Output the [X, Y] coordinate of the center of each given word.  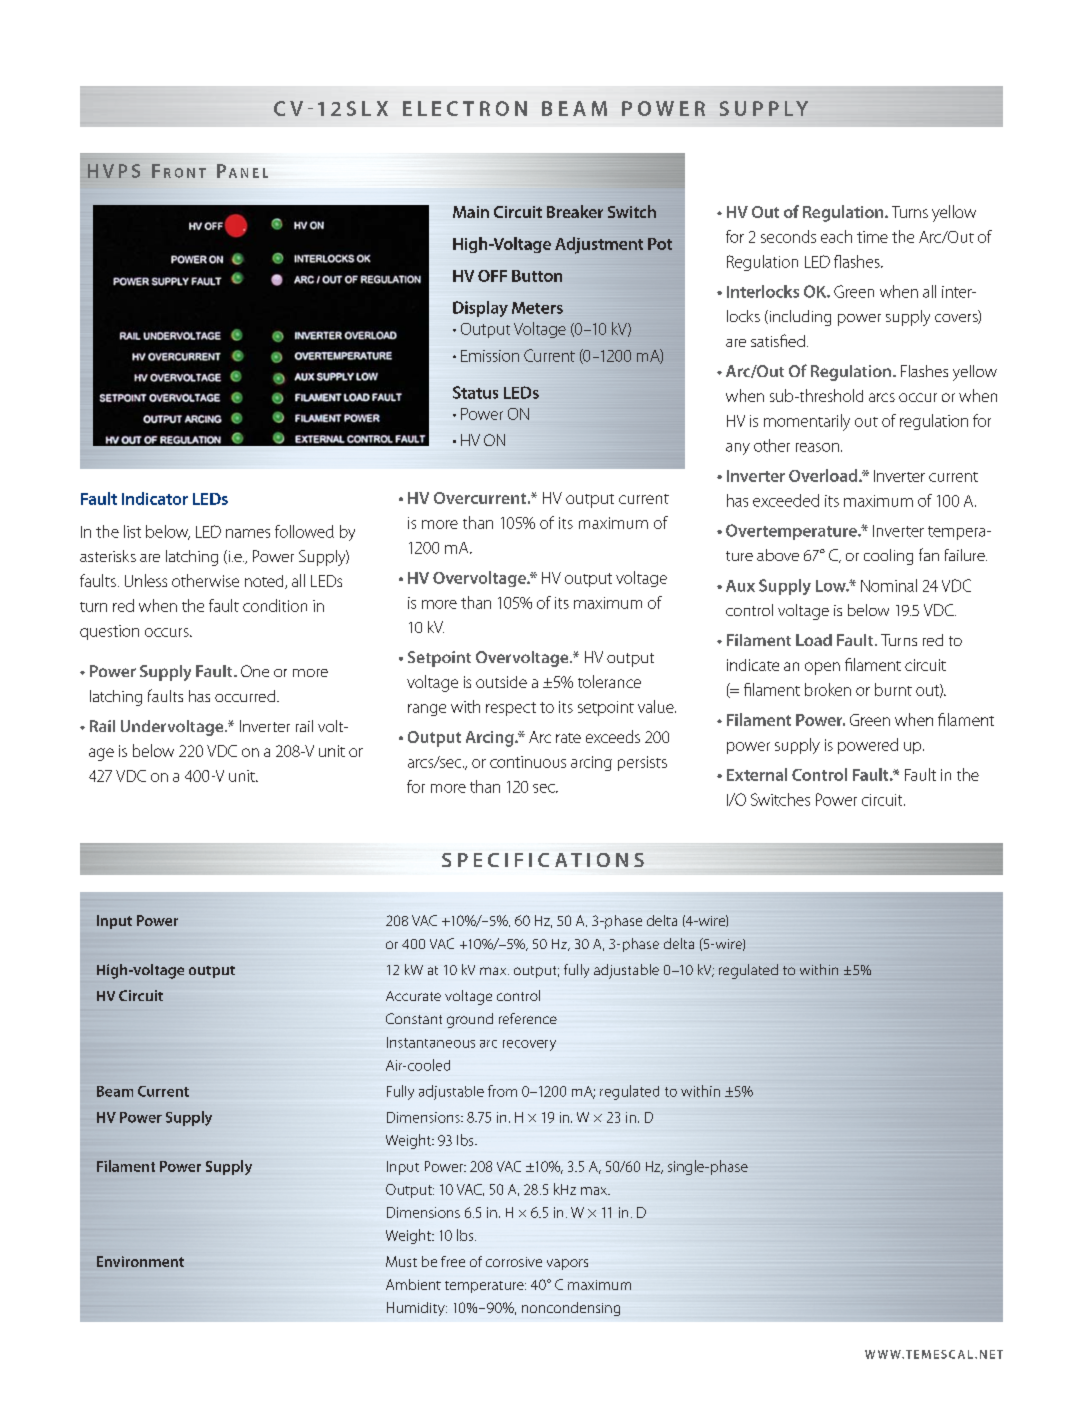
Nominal [889, 585]
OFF [492, 276]
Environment [140, 1261]
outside [501, 682]
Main [471, 212]
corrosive [514, 1262]
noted [265, 582]
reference [528, 1018]
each [836, 236]
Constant [414, 1018]
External [757, 774]
